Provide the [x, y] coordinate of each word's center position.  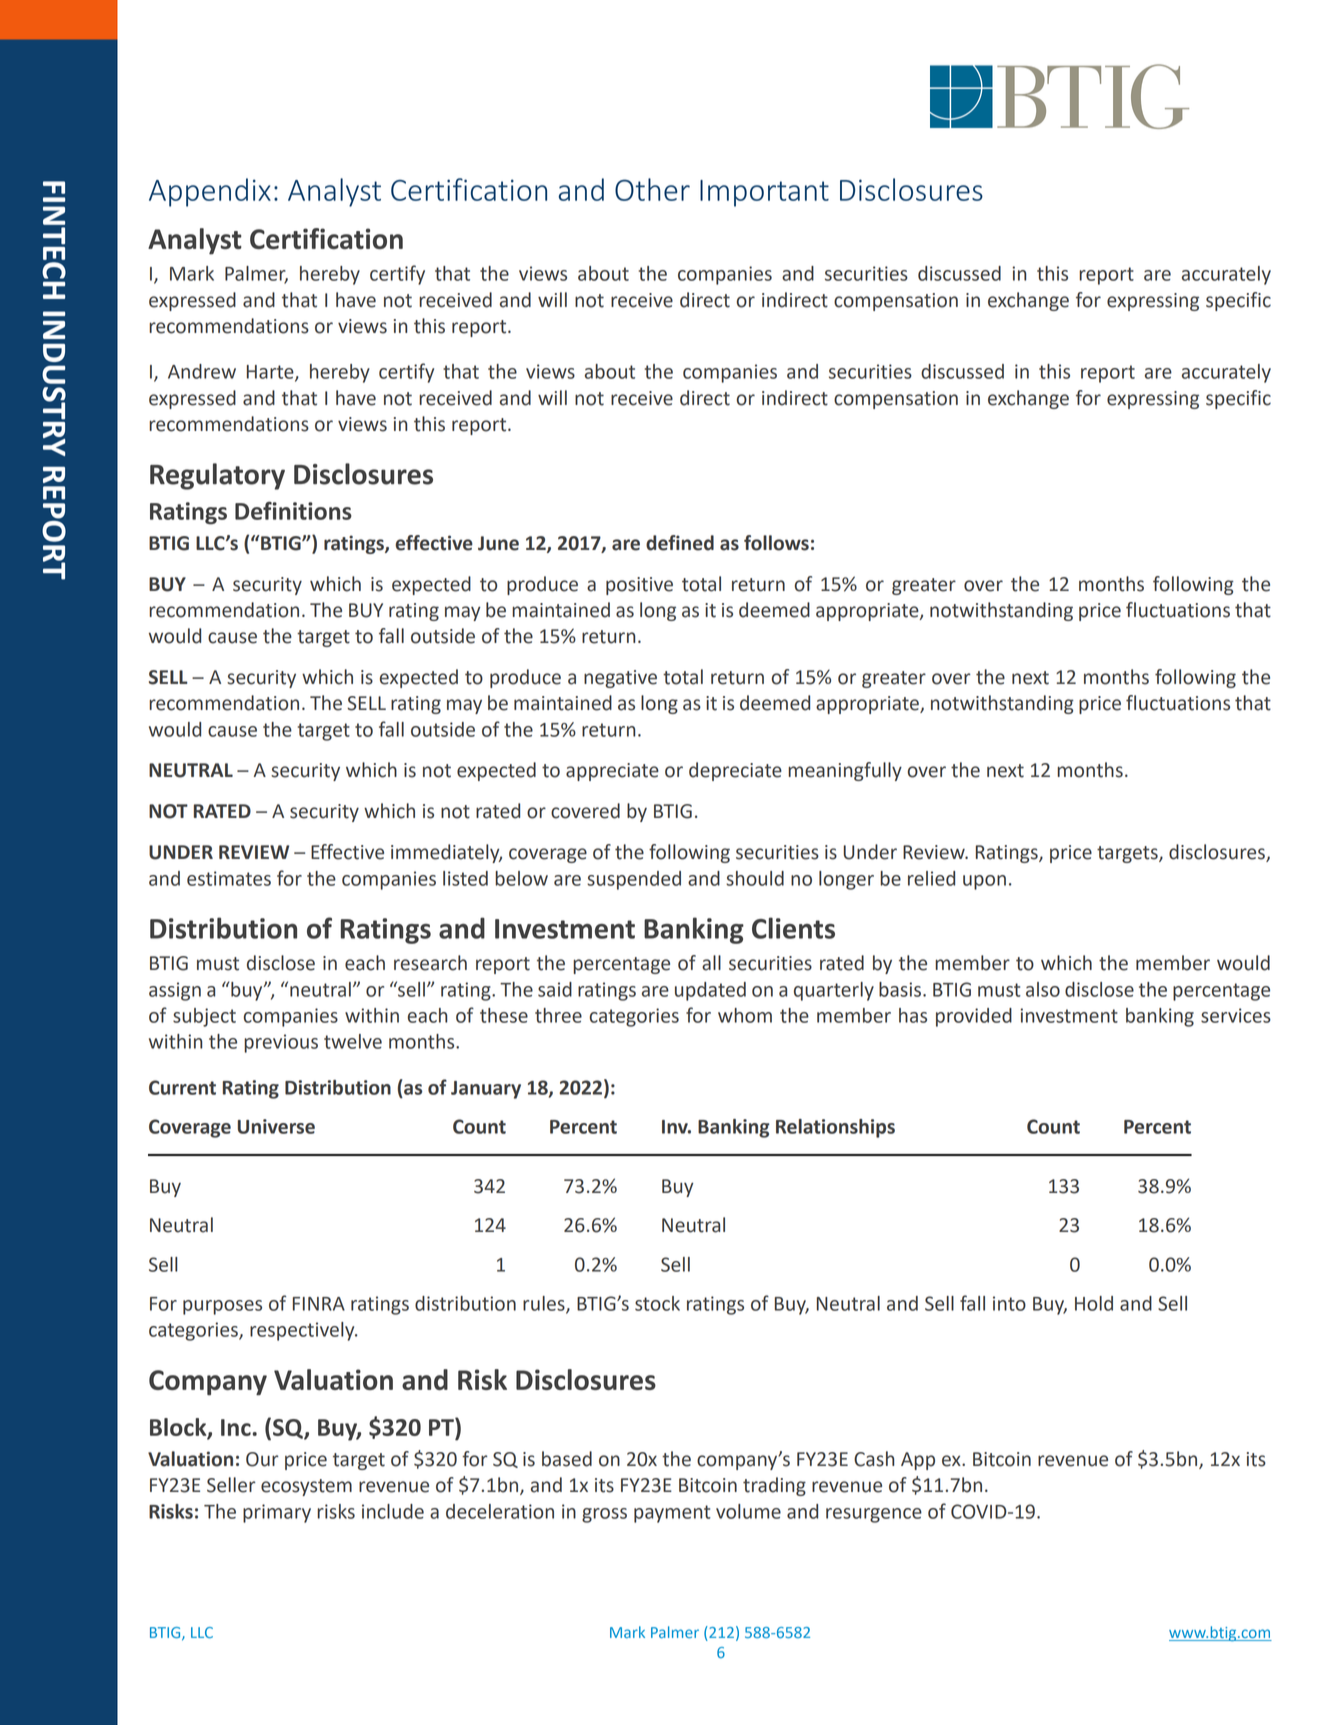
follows [776, 543]
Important [764, 193]
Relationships [835, 1128]
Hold [1094, 1303]
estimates [229, 878]
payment [672, 1514]
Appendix [210, 192]
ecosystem [306, 1487]
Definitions [293, 510]
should [755, 878]
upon [984, 882]
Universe [276, 1126]
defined [680, 543]
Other [652, 189]
